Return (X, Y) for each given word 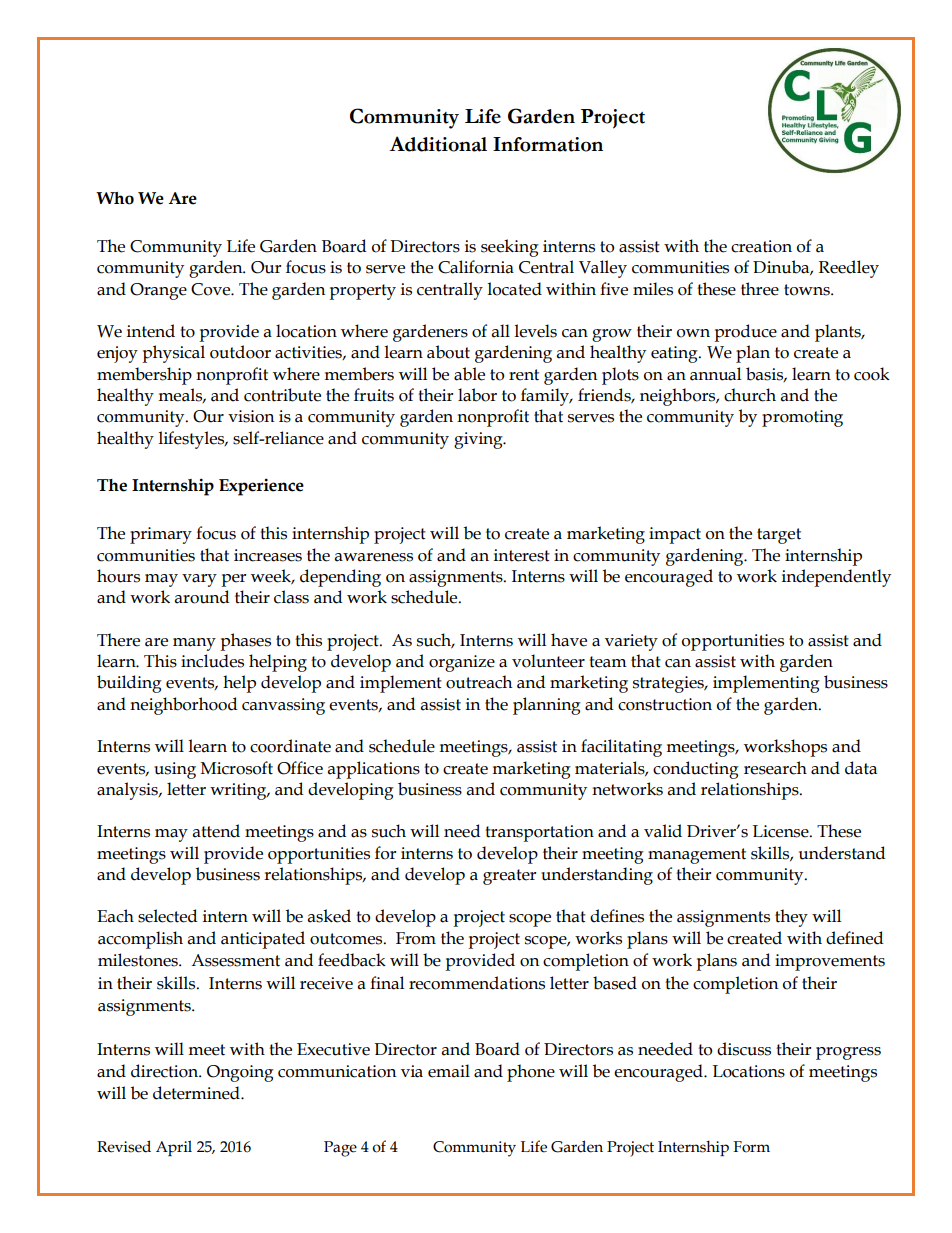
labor (477, 395)
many (194, 644)
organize (462, 663)
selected (167, 916)
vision (251, 416)
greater (509, 877)
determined (197, 1093)
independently (836, 578)
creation (761, 246)
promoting (802, 418)
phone (531, 1073)
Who (115, 198)
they (791, 918)
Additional (438, 144)
